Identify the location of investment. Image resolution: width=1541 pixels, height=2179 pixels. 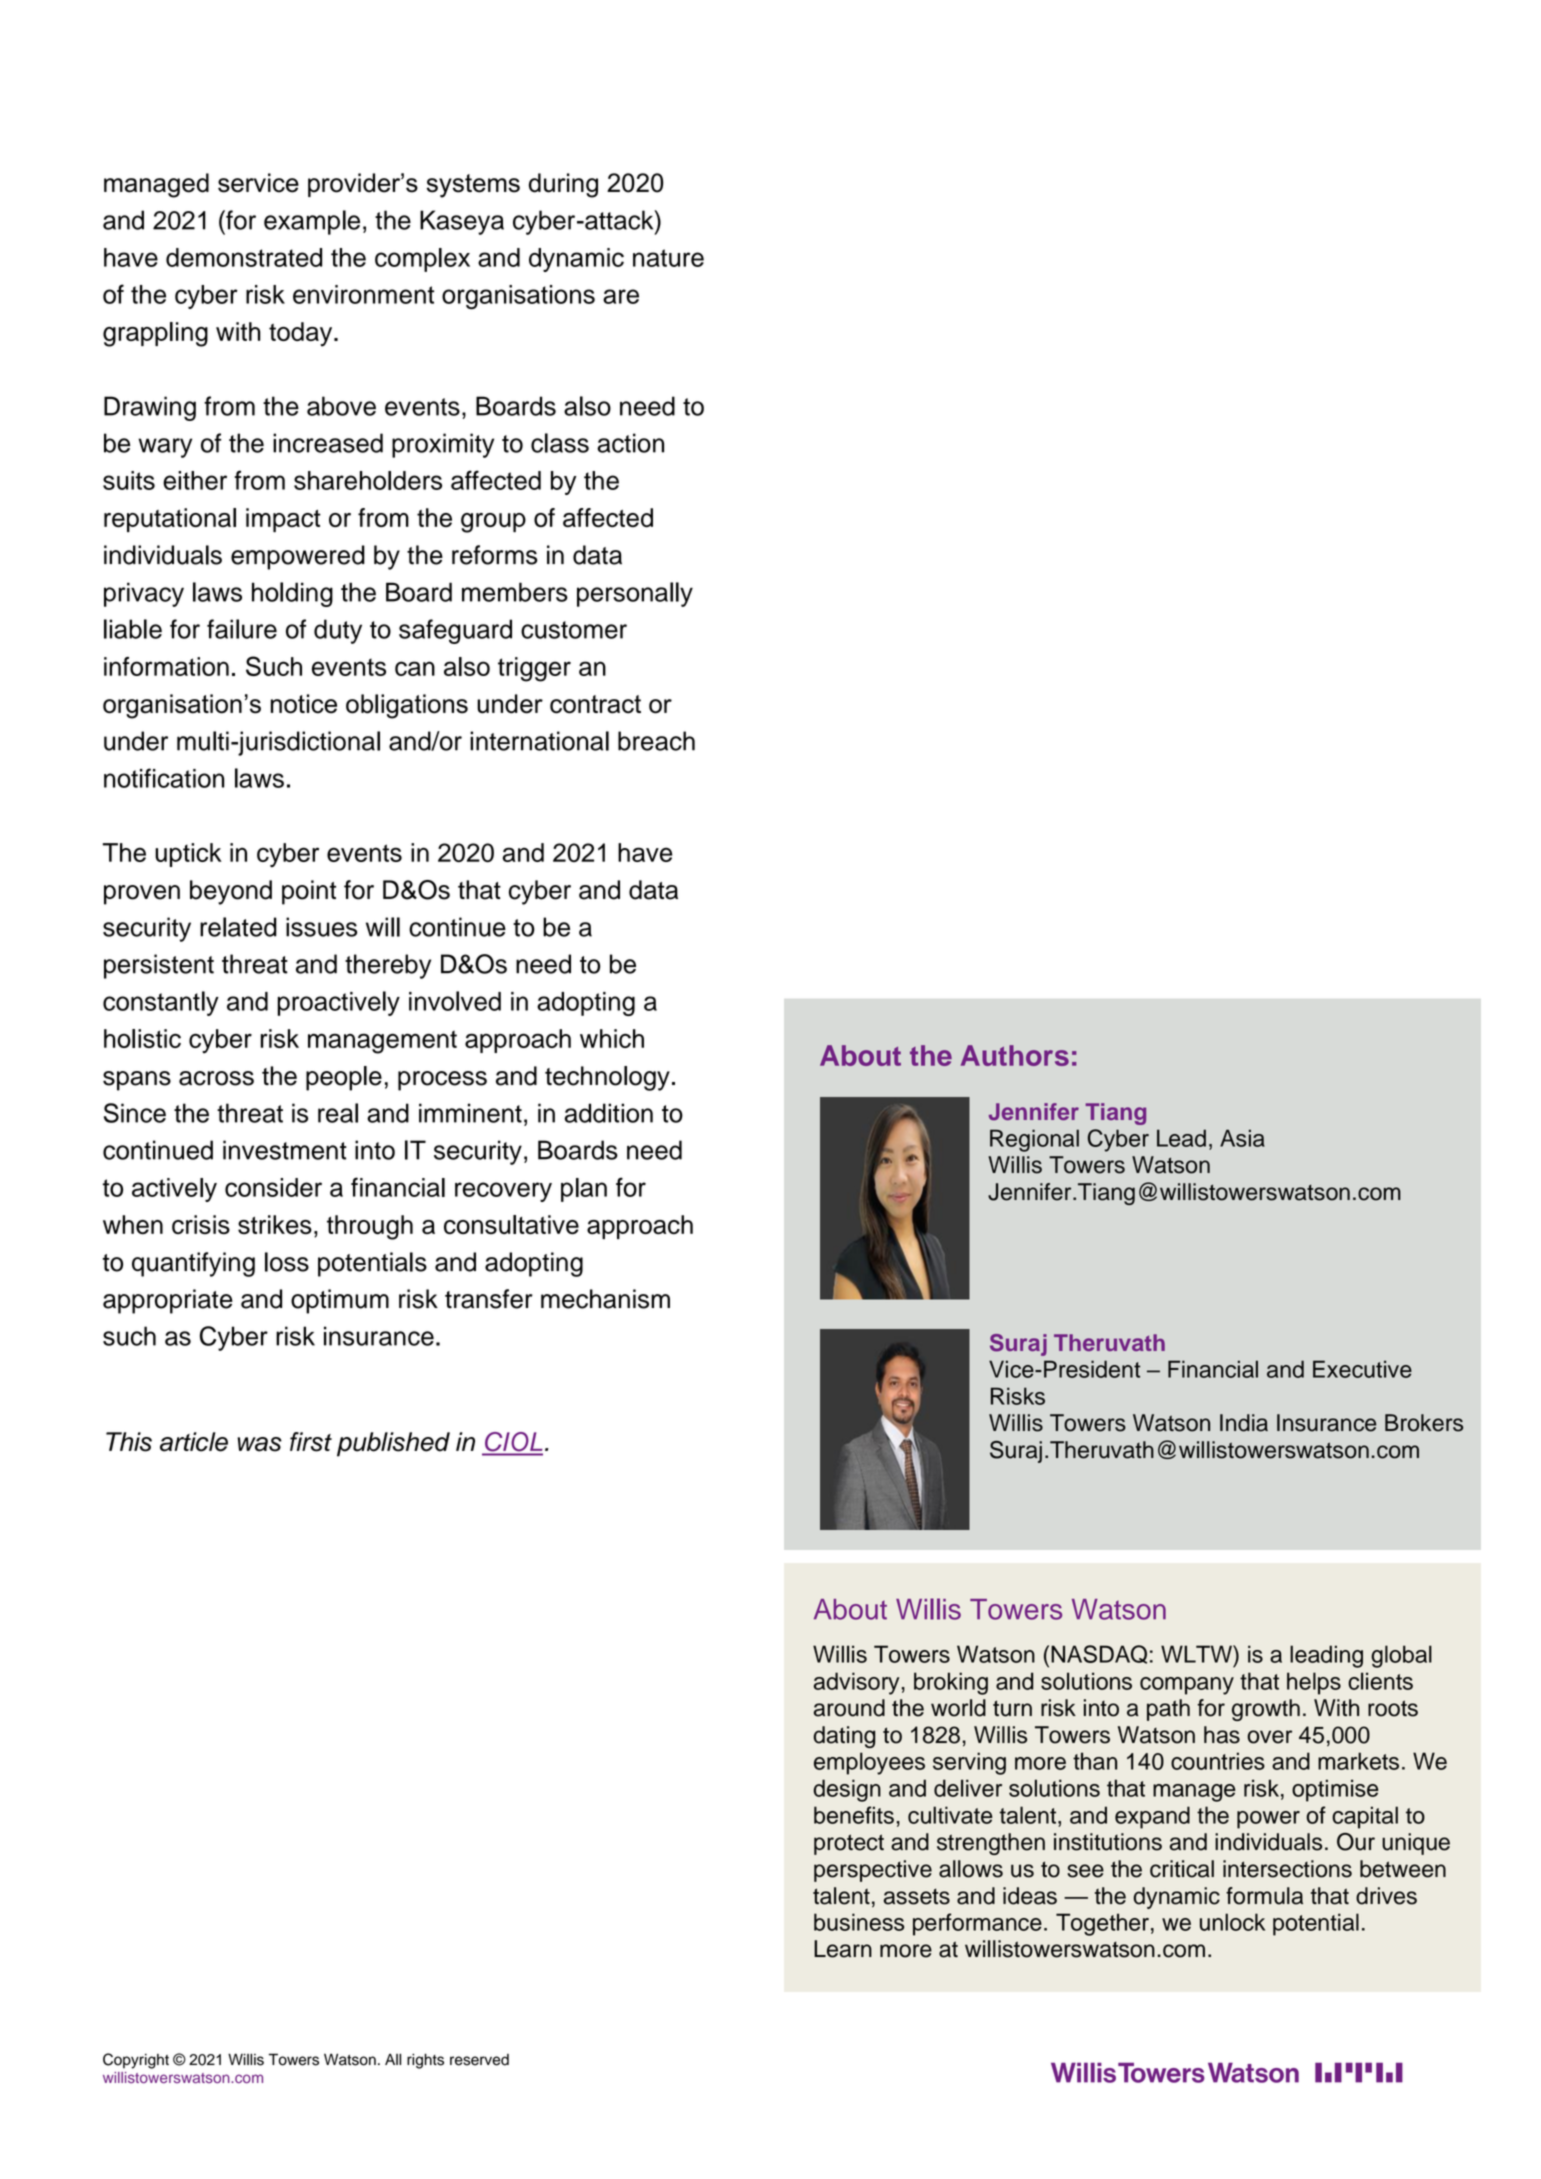
(285, 1150).
